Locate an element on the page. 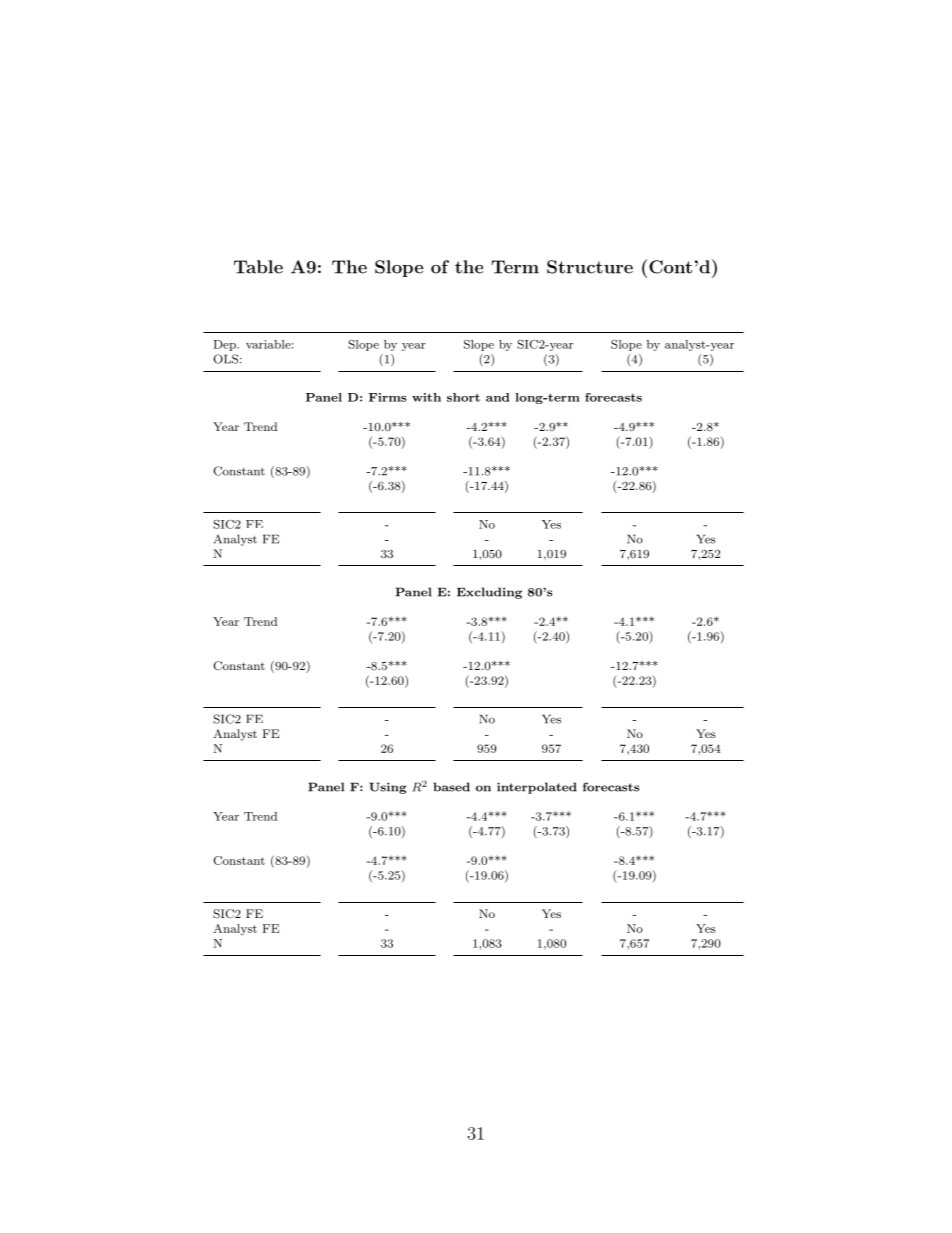  based is located at coordinates (452, 787).
